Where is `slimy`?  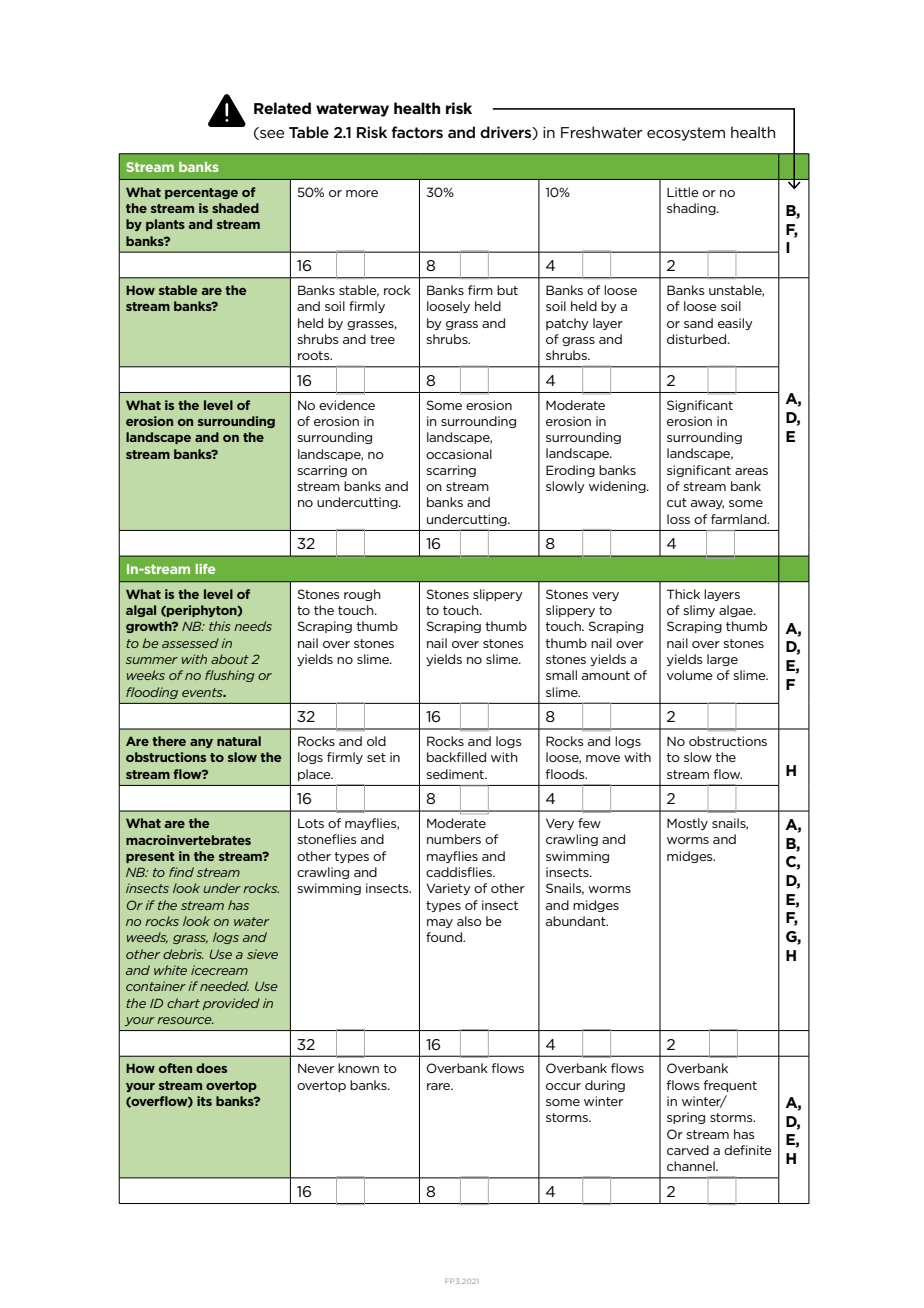 slimy is located at coordinates (699, 611).
